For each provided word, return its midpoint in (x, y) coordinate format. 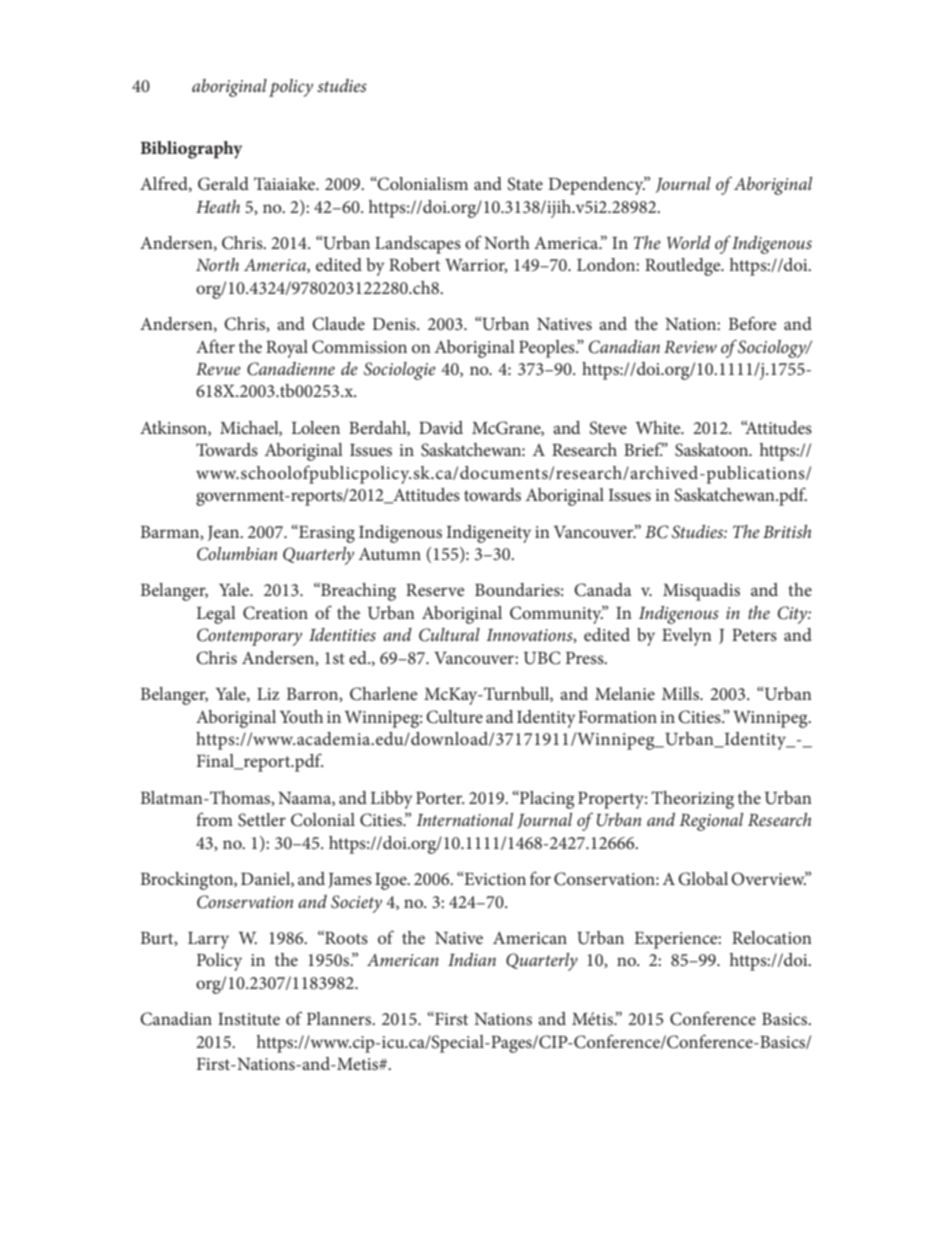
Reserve (435, 590)
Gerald (223, 184)
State (525, 184)
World (689, 242)
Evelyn (687, 637)
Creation (275, 613)
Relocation (772, 937)
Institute (249, 1019)
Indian (472, 959)
